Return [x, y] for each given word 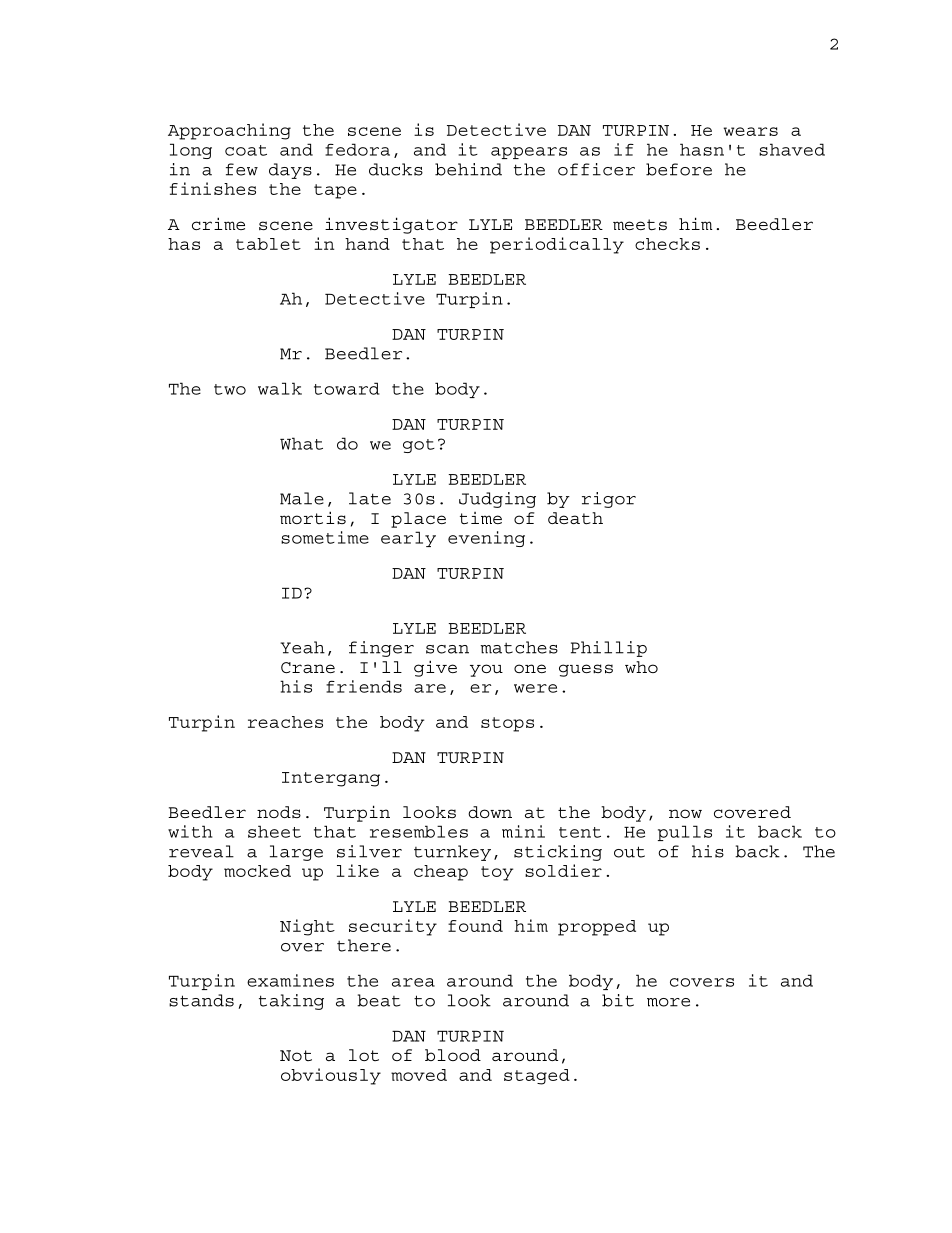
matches [519, 647]
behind [468, 169]
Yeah [302, 647]
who [641, 667]
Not [296, 1055]
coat [246, 150]
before [679, 169]
